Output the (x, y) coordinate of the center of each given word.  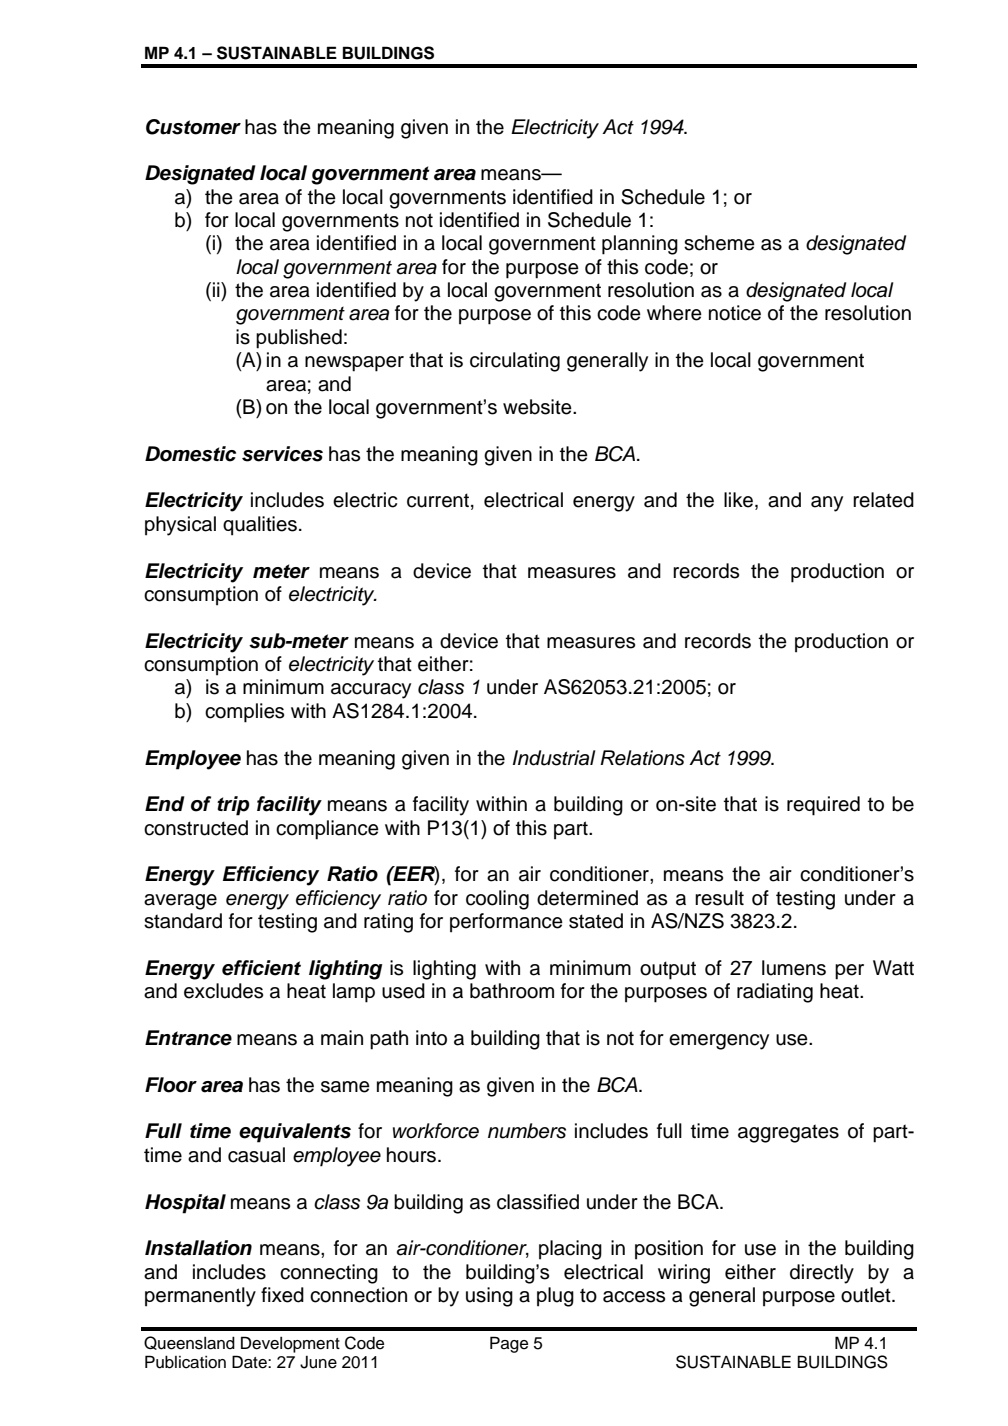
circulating (515, 362)
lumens (794, 968)
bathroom (512, 991)
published (299, 339)
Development (290, 1344)
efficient (261, 968)
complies (244, 713)
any (827, 504)
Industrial (554, 758)
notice (735, 313)
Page (509, 1344)
